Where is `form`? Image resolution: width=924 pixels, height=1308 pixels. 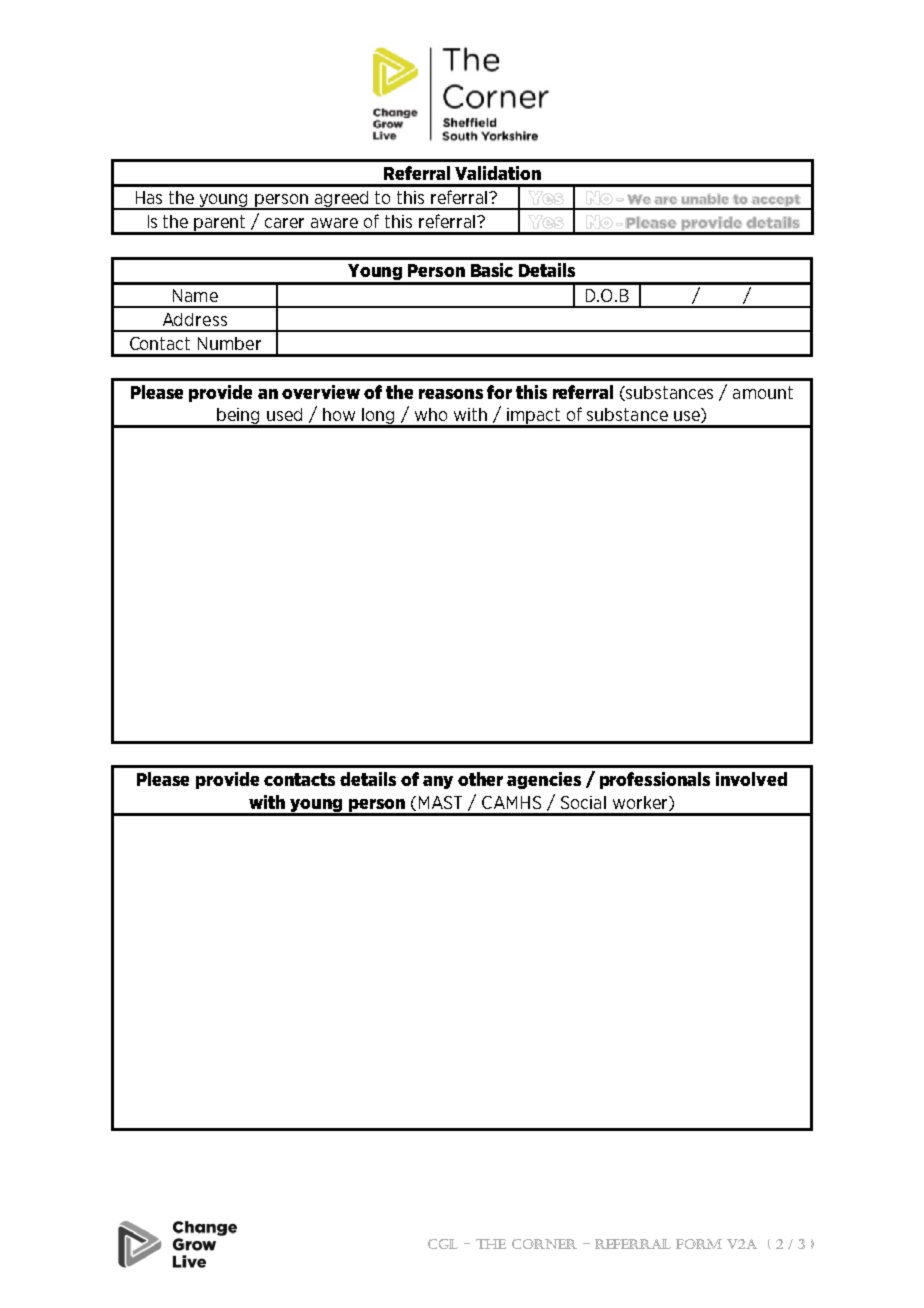
form is located at coordinates (699, 1244).
